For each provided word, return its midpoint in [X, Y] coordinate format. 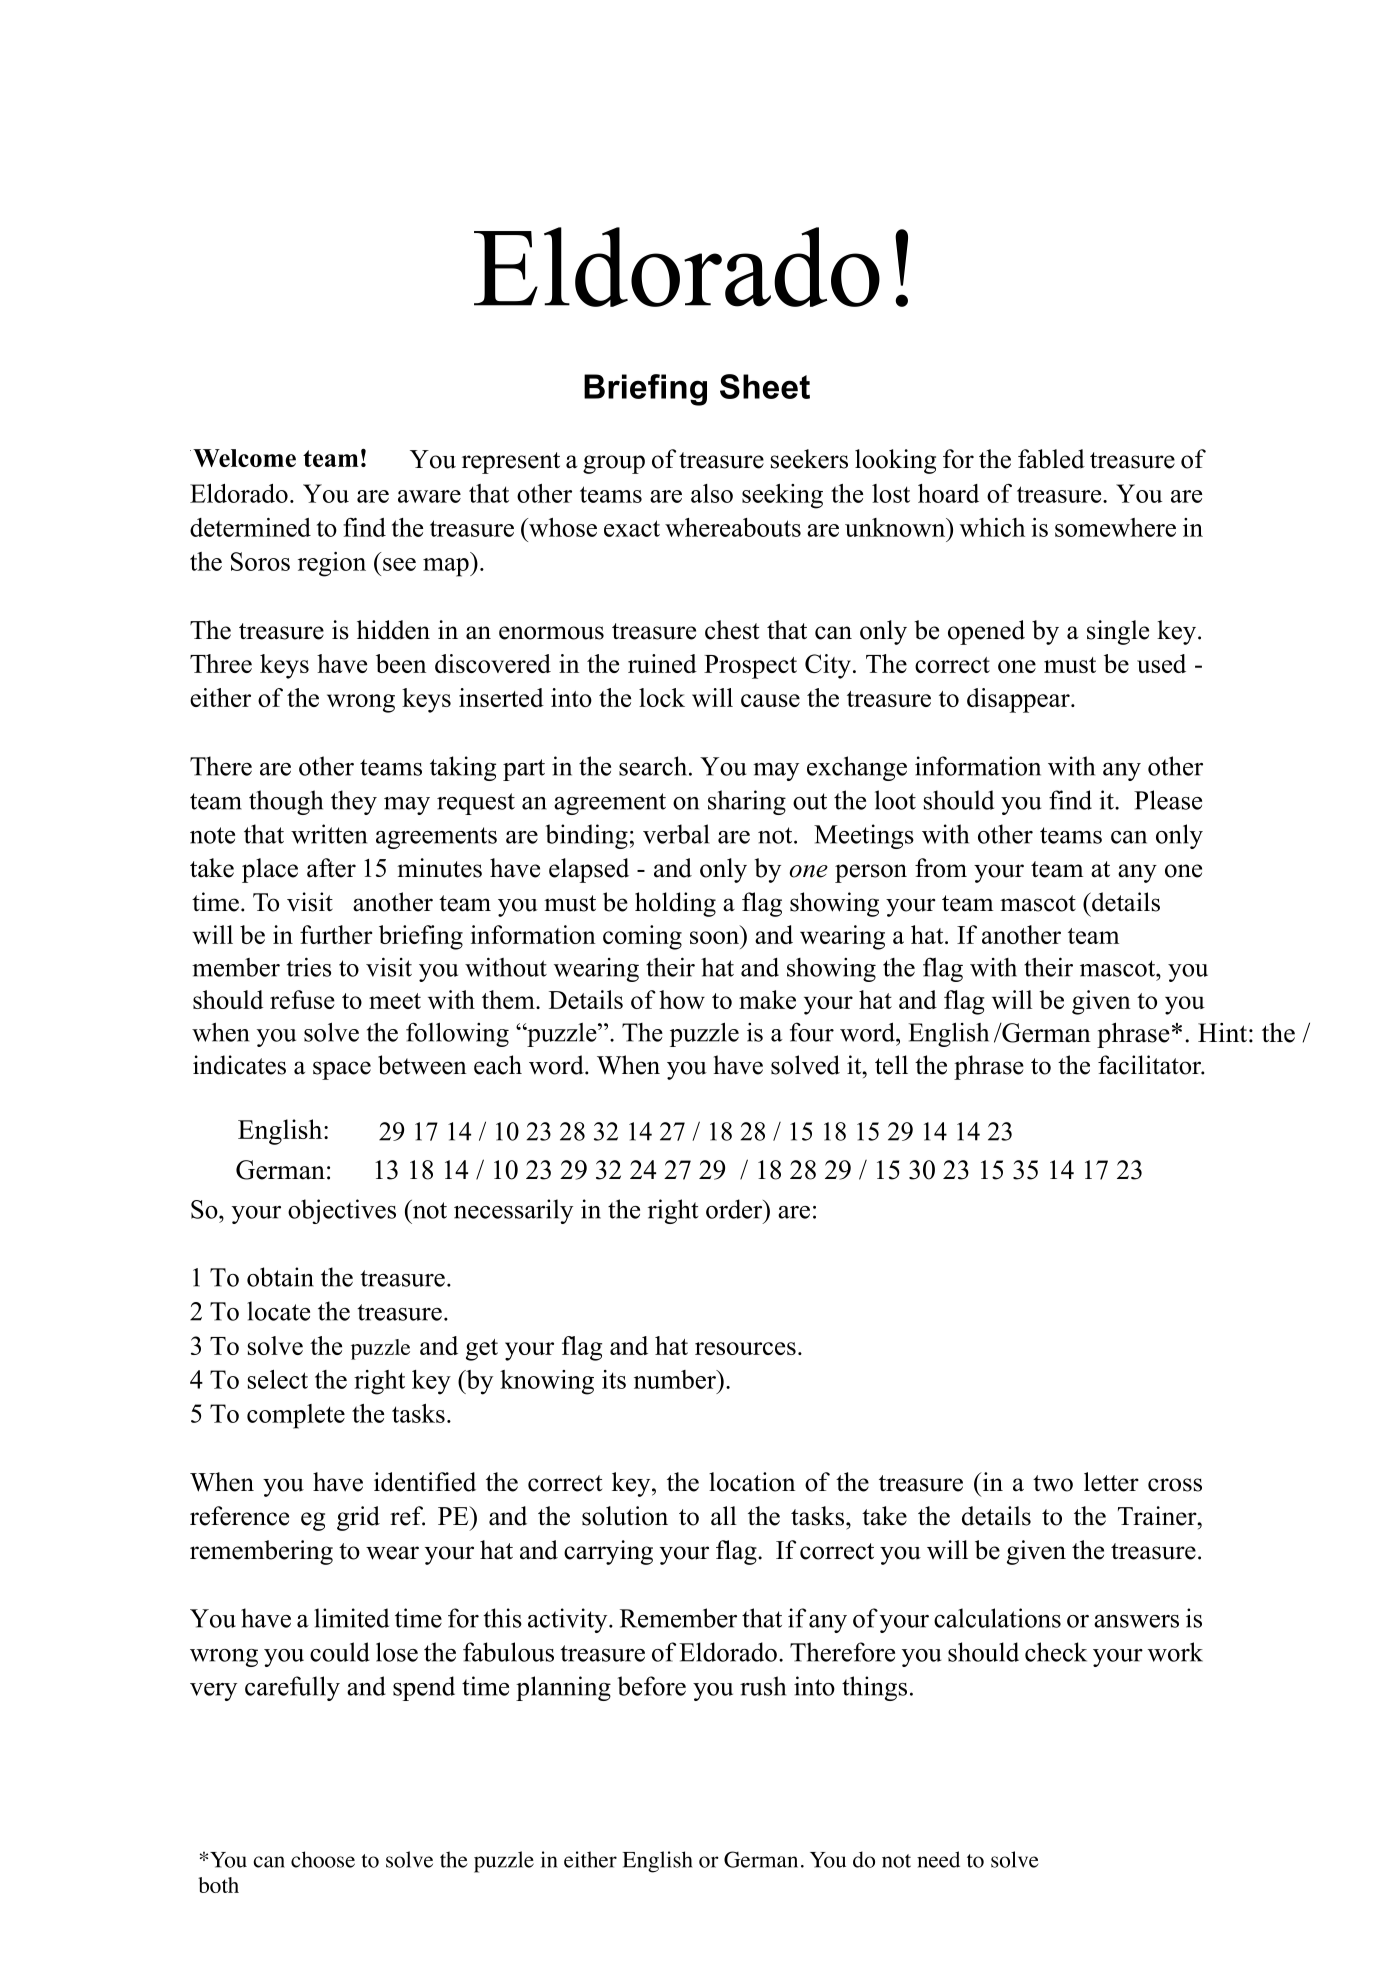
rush [763, 1686]
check [1056, 1652]
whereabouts [733, 527]
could [340, 1652]
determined [250, 527]
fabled [1051, 459]
